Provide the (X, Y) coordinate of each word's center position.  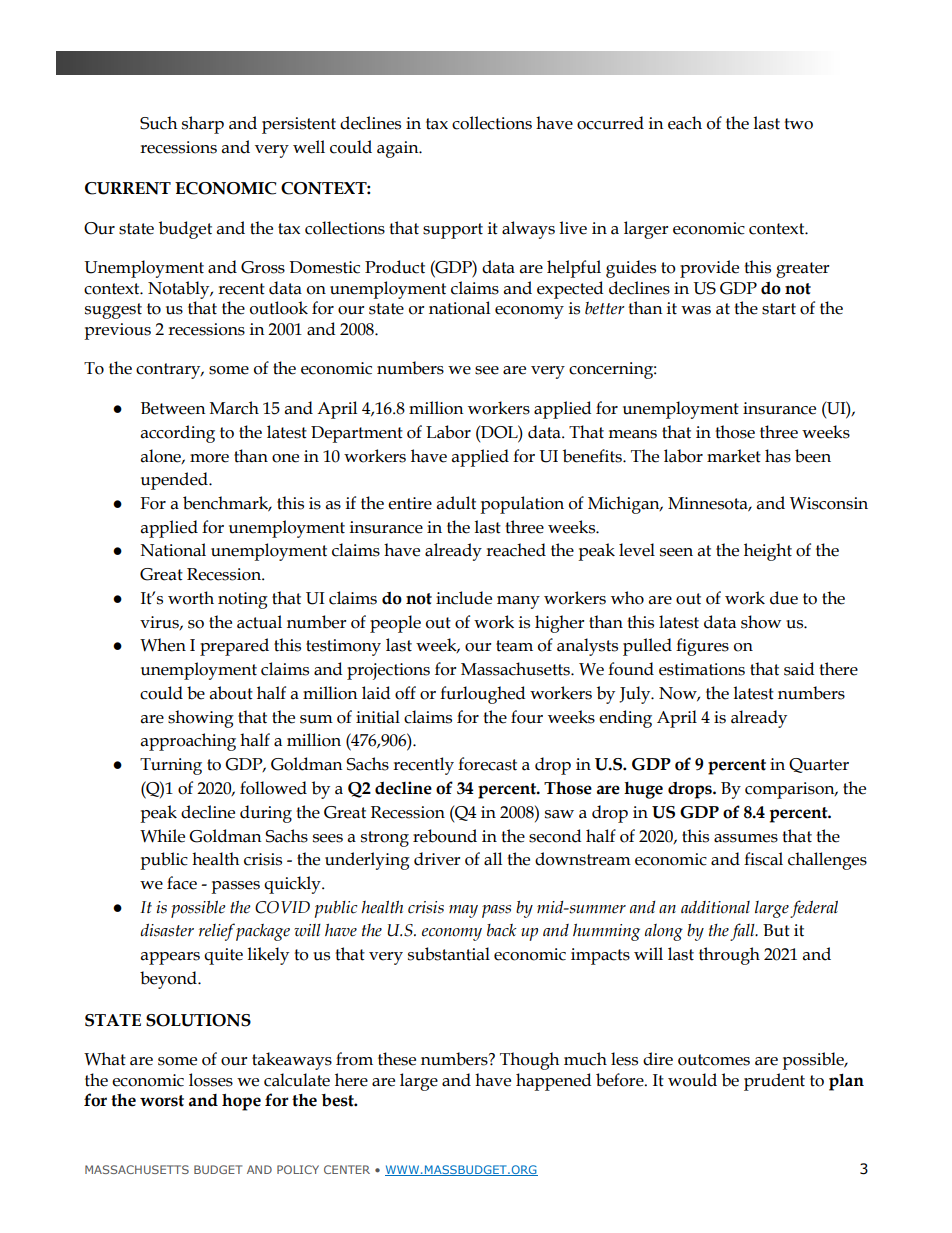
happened (554, 1082)
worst (162, 1101)
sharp (203, 125)
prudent (774, 1082)
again (399, 149)
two (798, 124)
